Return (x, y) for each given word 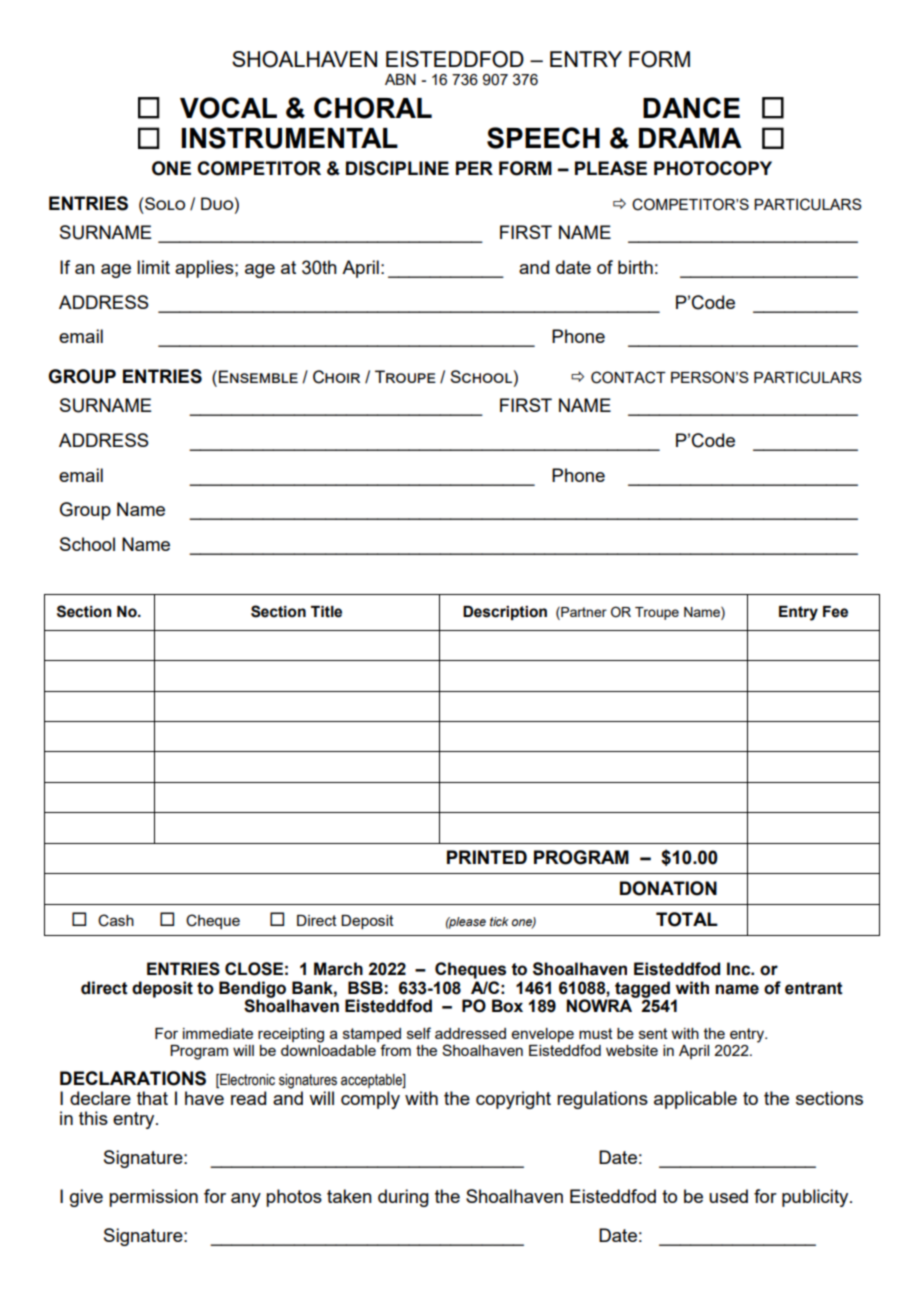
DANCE (691, 107)
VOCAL (228, 108)
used (728, 1196)
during (403, 1198)
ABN (400, 79)
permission (153, 1198)
